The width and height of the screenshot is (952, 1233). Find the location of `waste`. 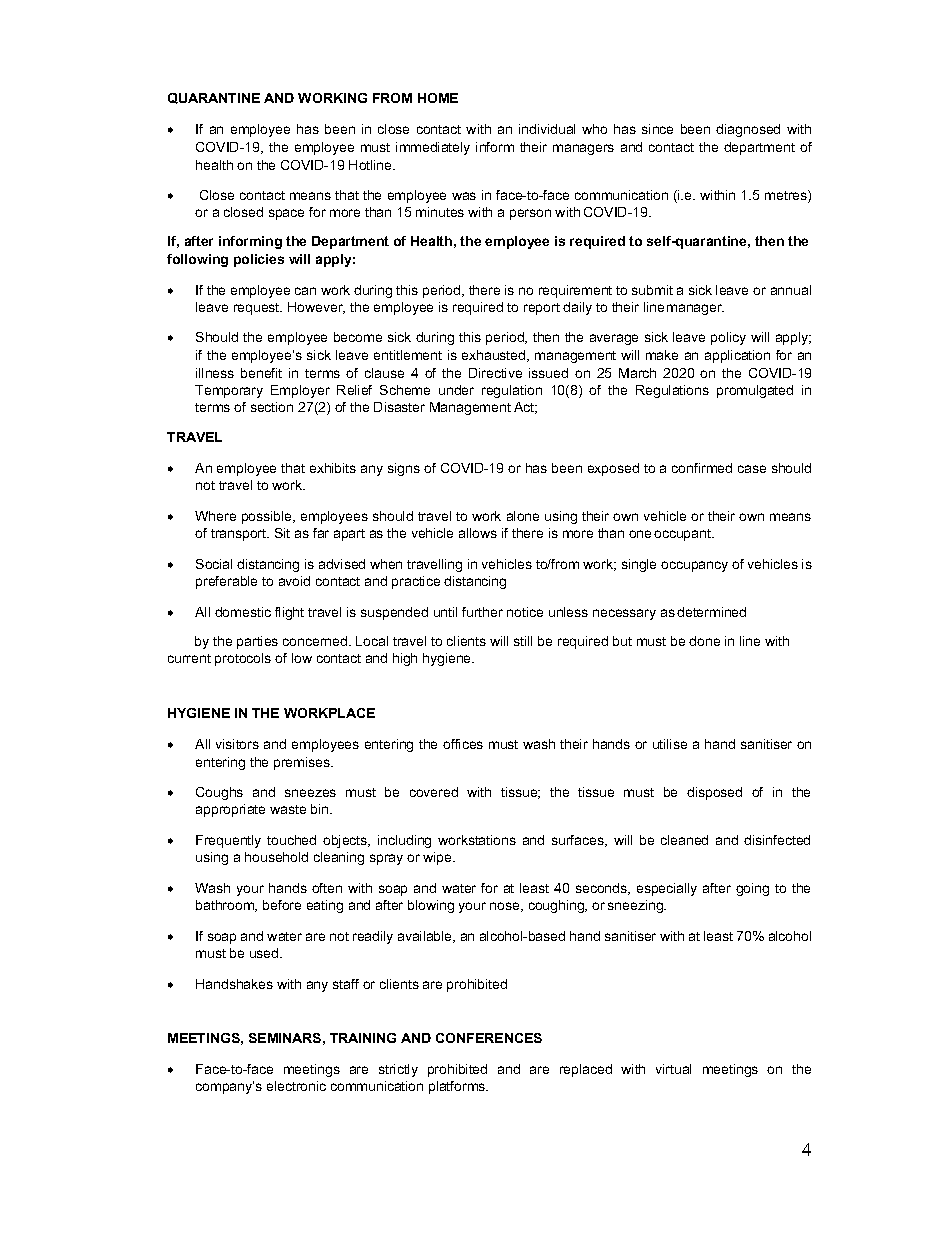

waste is located at coordinates (288, 809).
